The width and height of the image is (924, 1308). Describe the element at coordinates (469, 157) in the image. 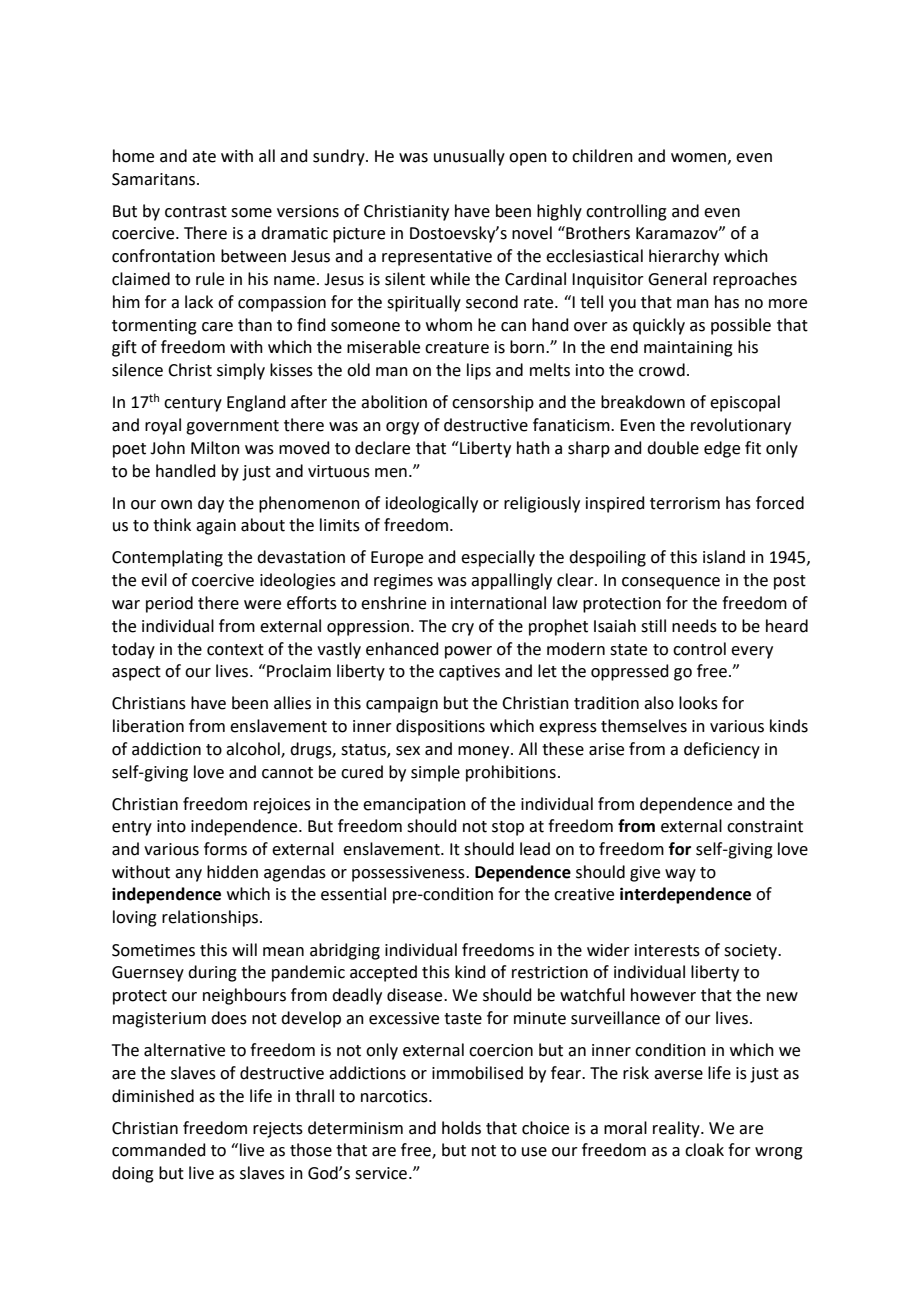

I see `unusually` at that location.
